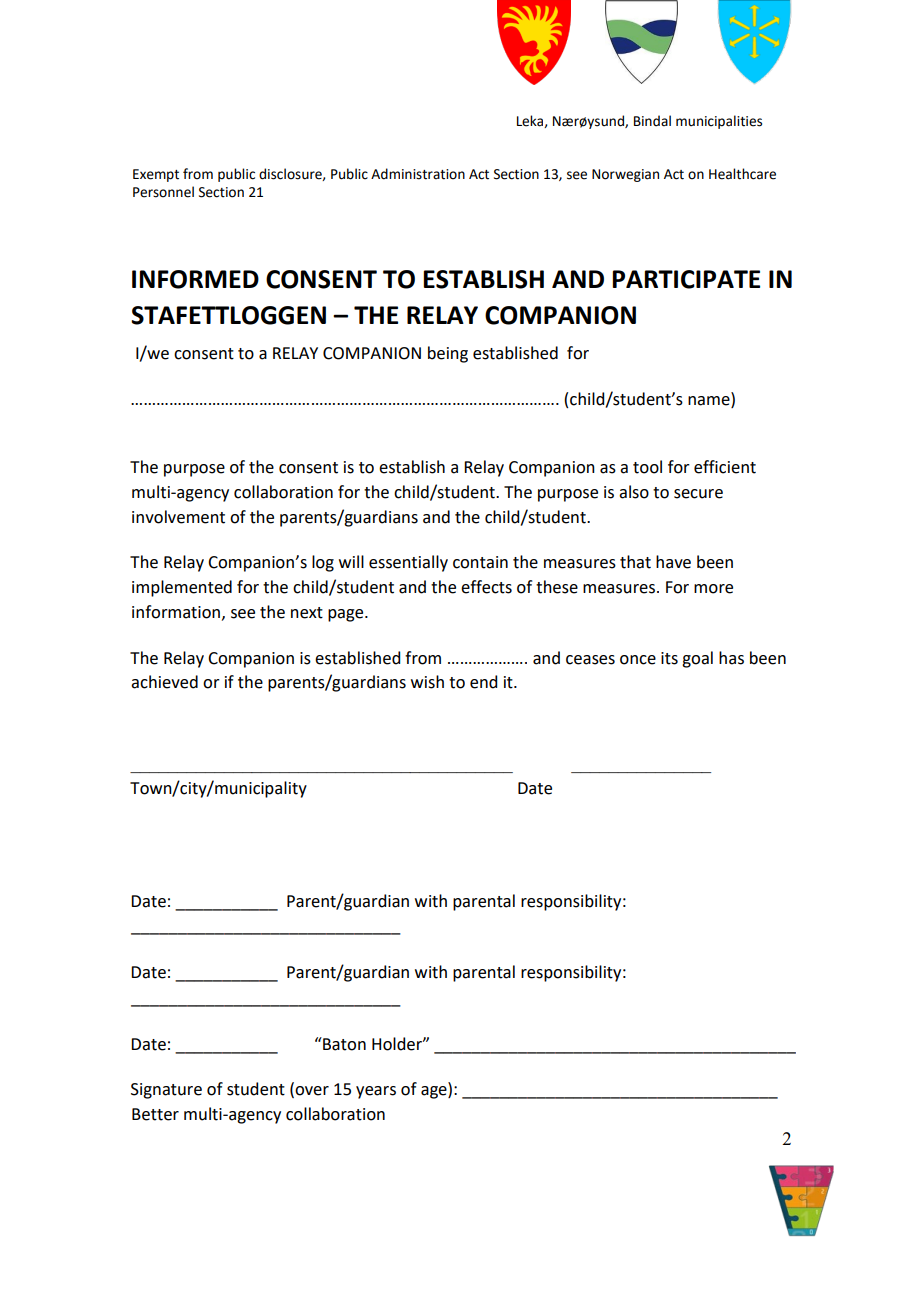 The width and height of the image is (924, 1308). I want to click on Signature, so click(166, 1091).
